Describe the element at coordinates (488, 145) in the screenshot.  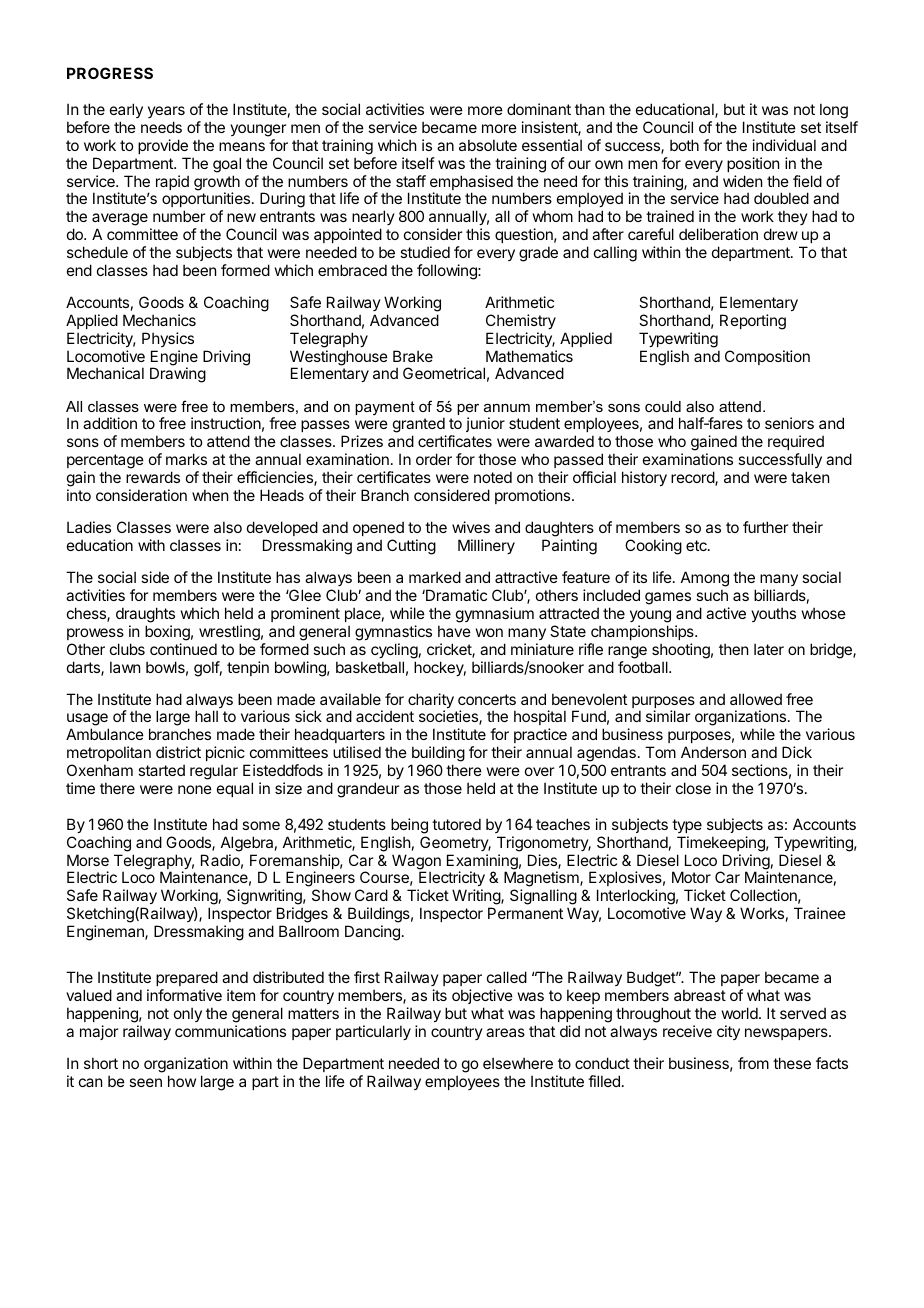
I see `absolute` at that location.
